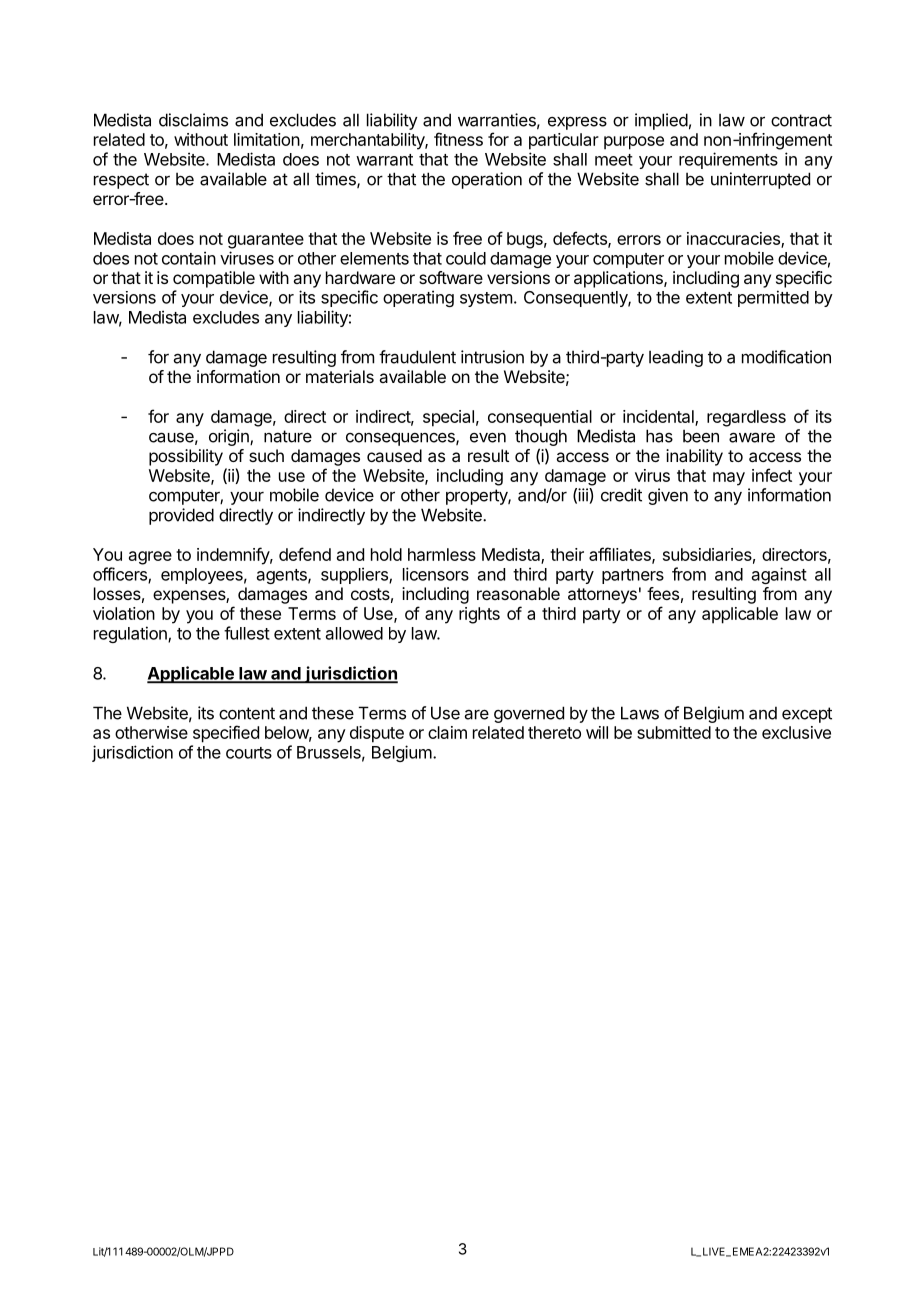 This screenshot has height=1308, width=924. I want to click on origin, so click(230, 437).
